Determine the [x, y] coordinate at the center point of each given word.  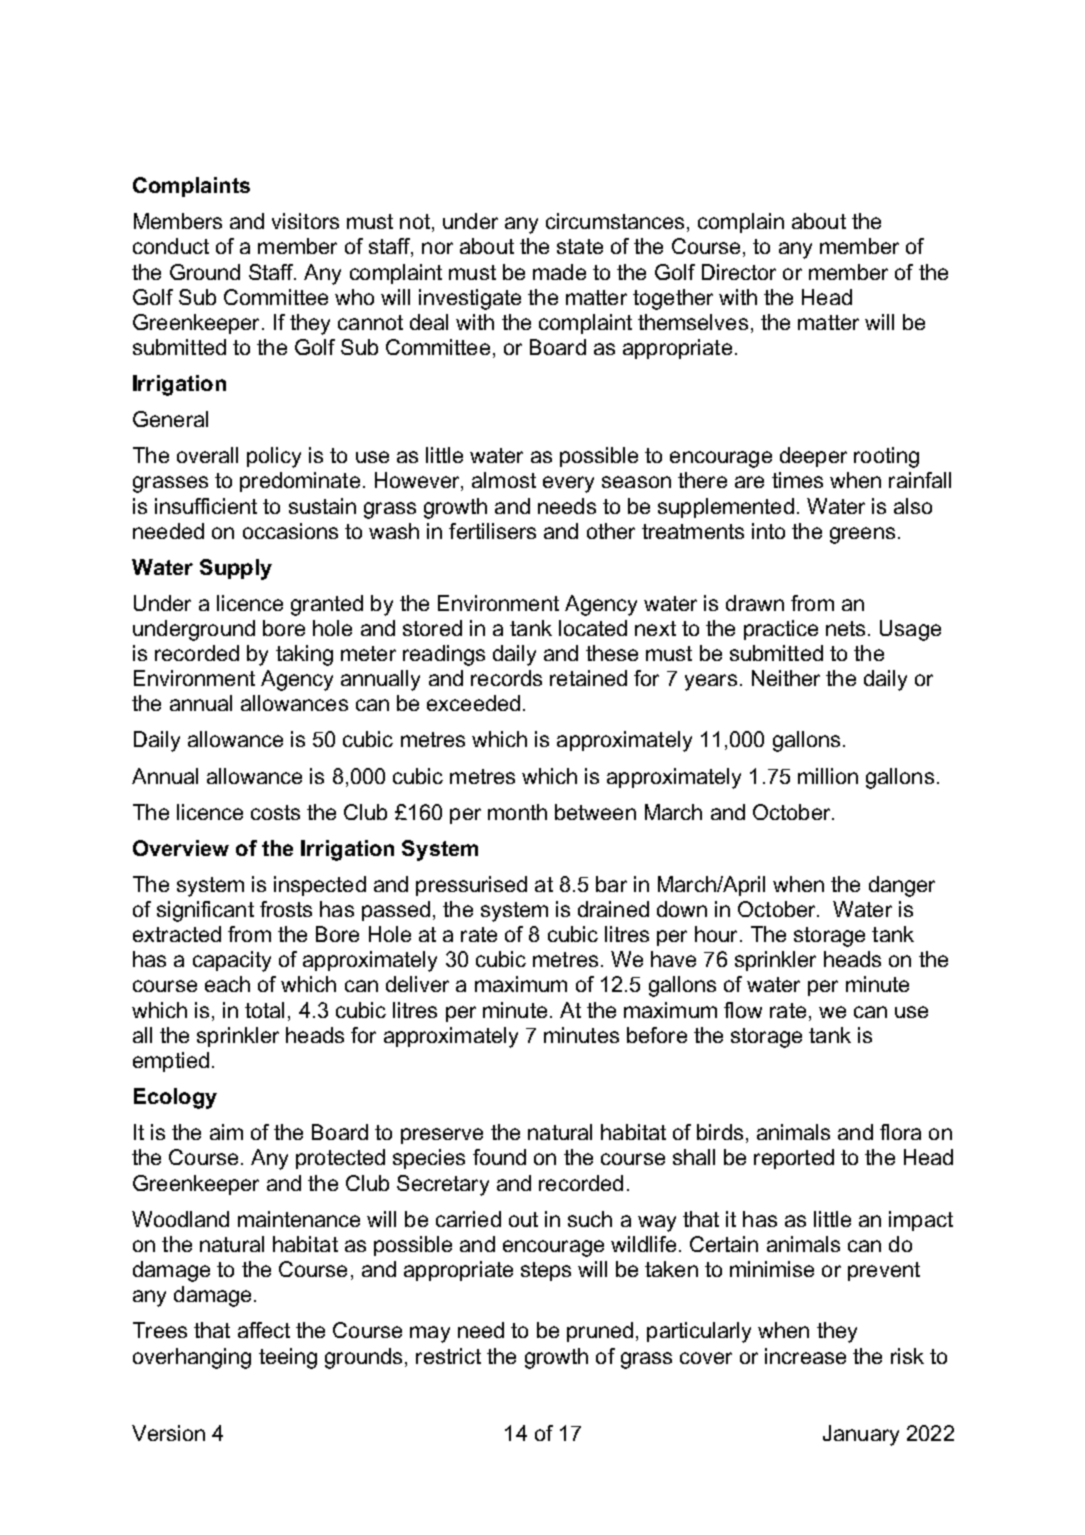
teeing [288, 1358]
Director [739, 272]
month [517, 812]
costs [275, 812]
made [559, 272]
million [828, 776]
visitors [305, 221]
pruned [600, 1332]
